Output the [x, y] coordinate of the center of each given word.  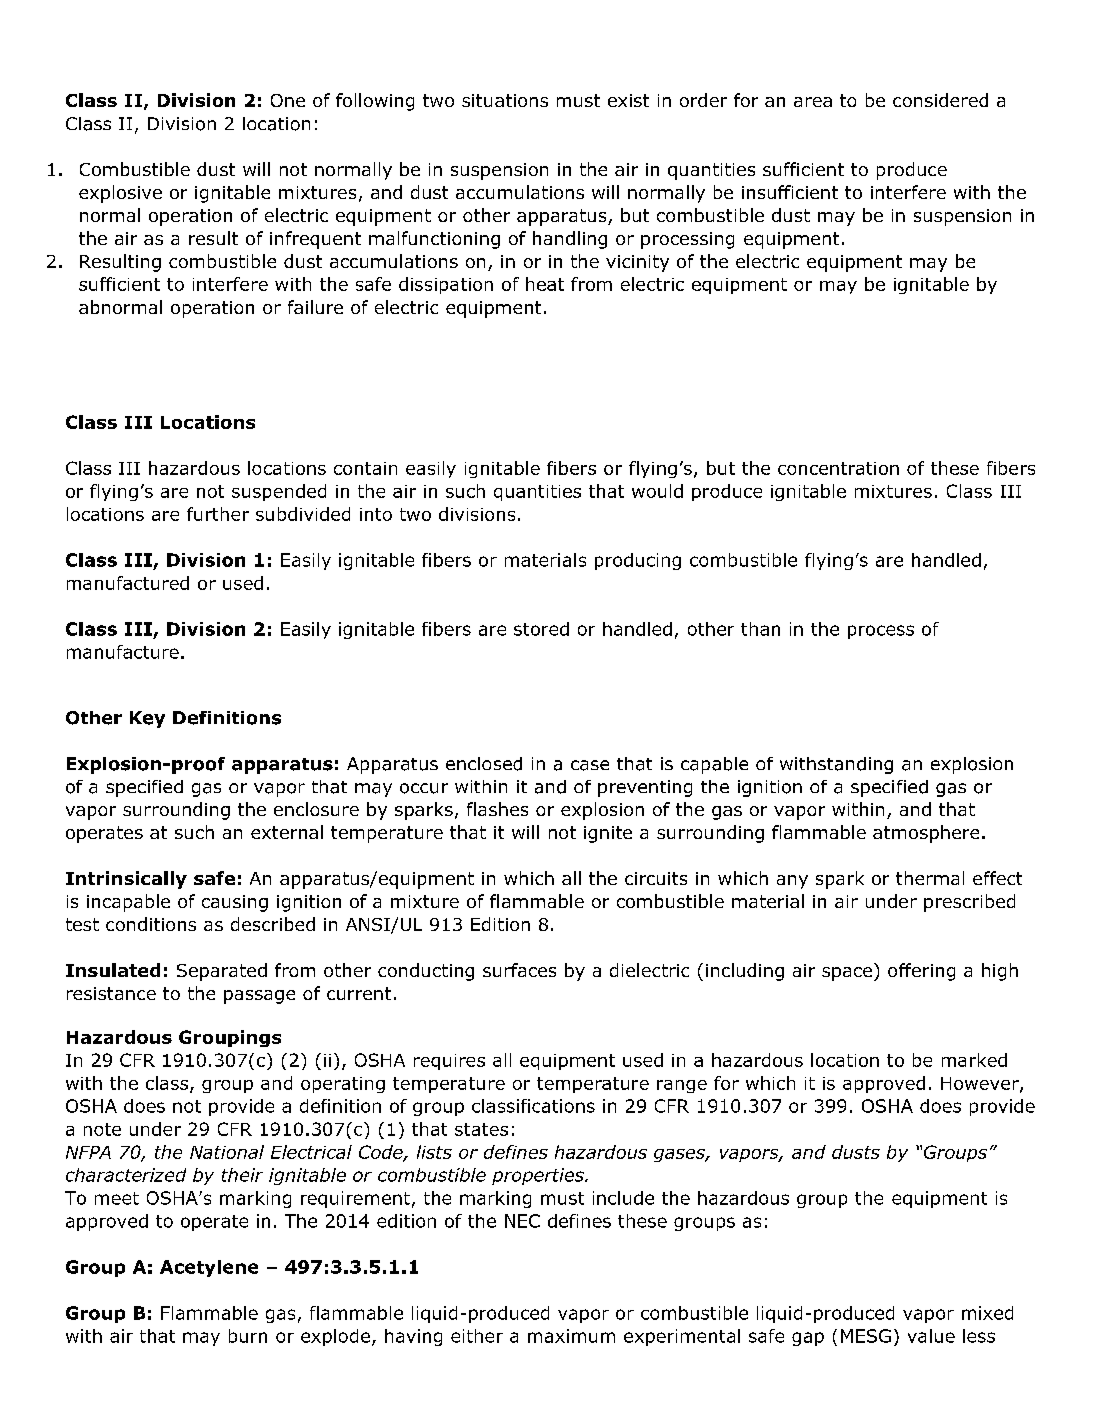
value [931, 1336]
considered [940, 100]
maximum [571, 1336]
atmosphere [926, 834]
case [590, 765]
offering [921, 972]
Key [147, 719]
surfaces [519, 970]
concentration [838, 468]
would [657, 491]
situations [505, 100]
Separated [222, 972]
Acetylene [209, 1268]
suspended [279, 492]
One [288, 100]
